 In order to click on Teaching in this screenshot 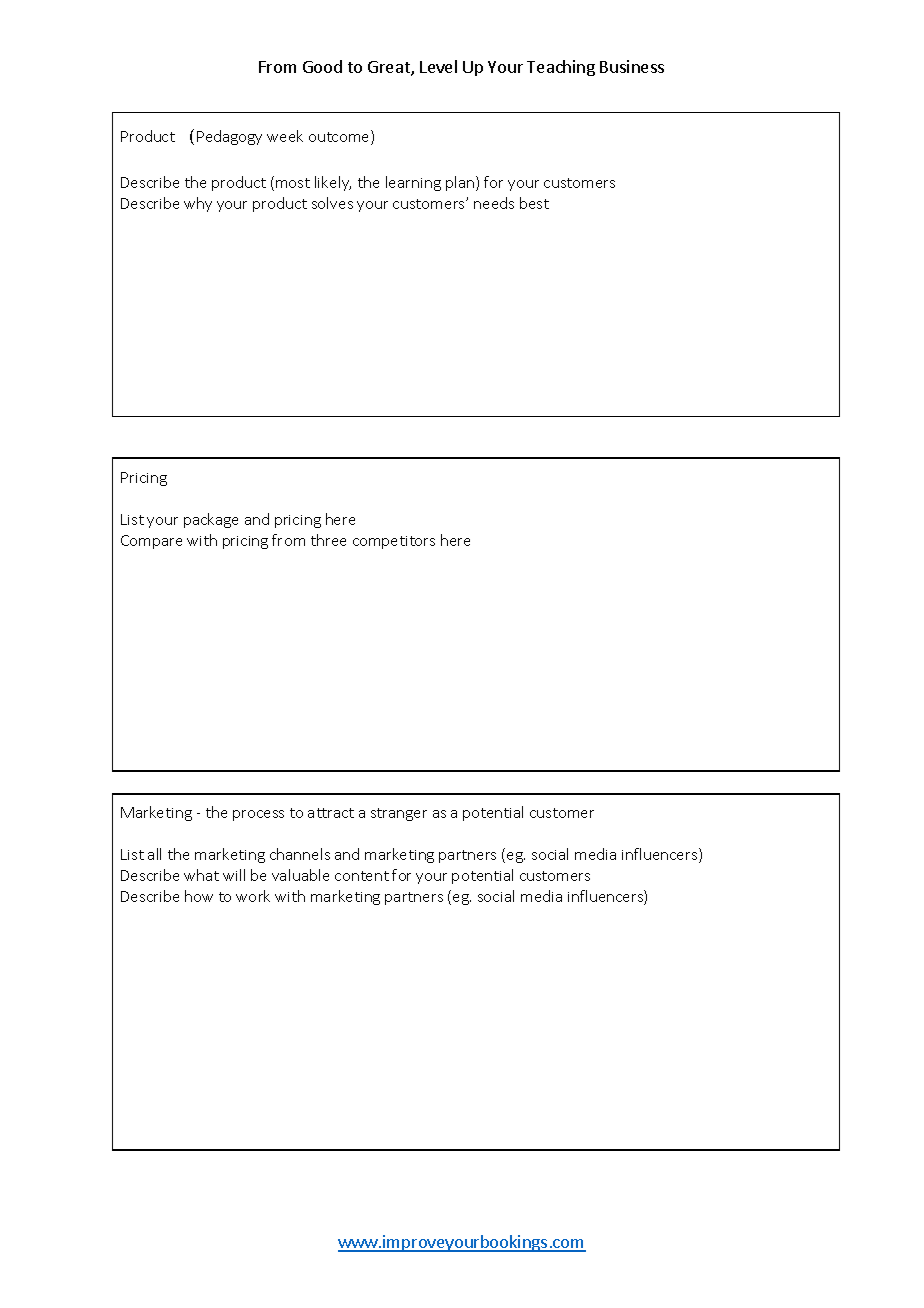, I will do `click(561, 68)`.
